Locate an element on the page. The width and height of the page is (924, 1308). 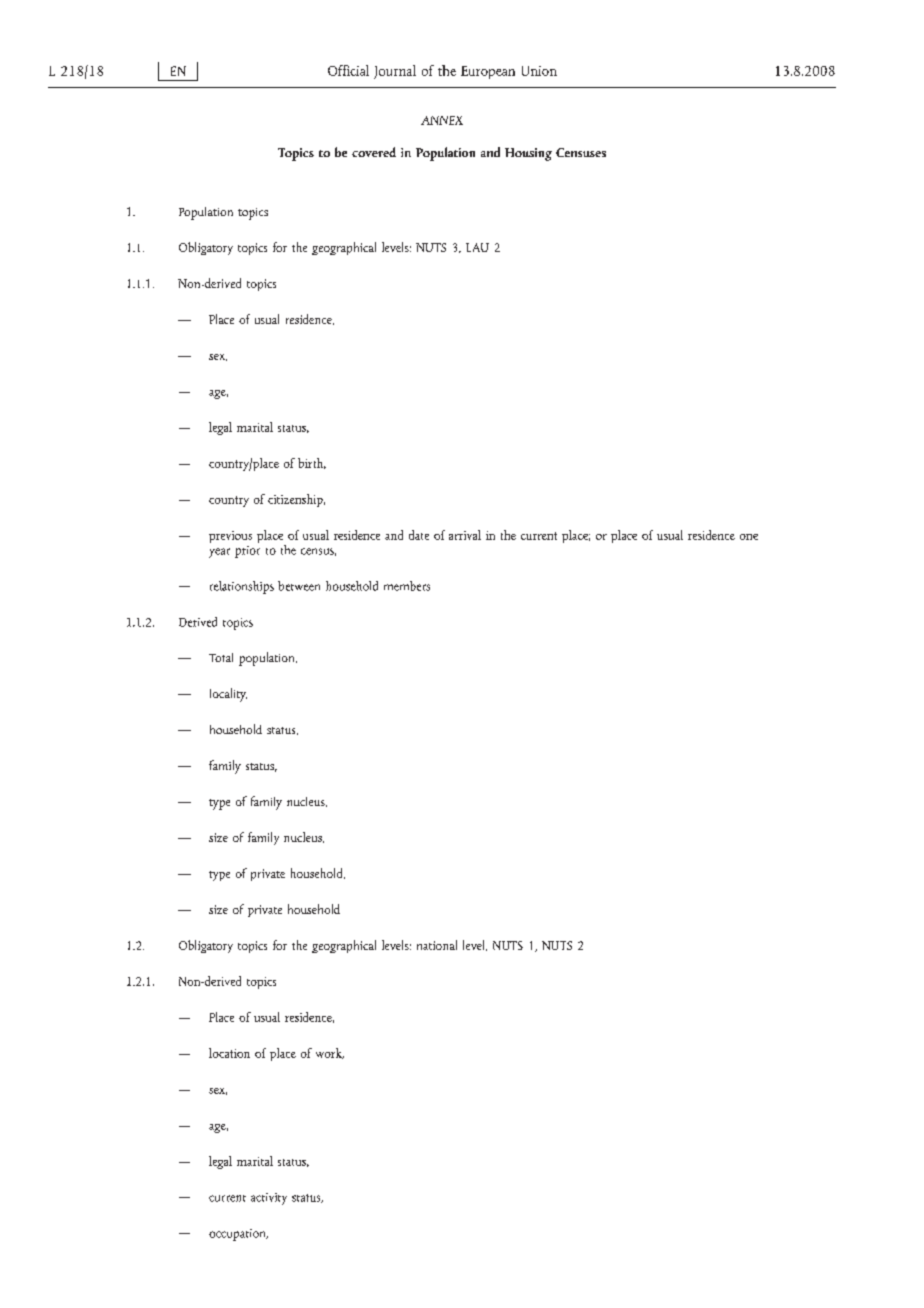
national is located at coordinates (437, 945).
